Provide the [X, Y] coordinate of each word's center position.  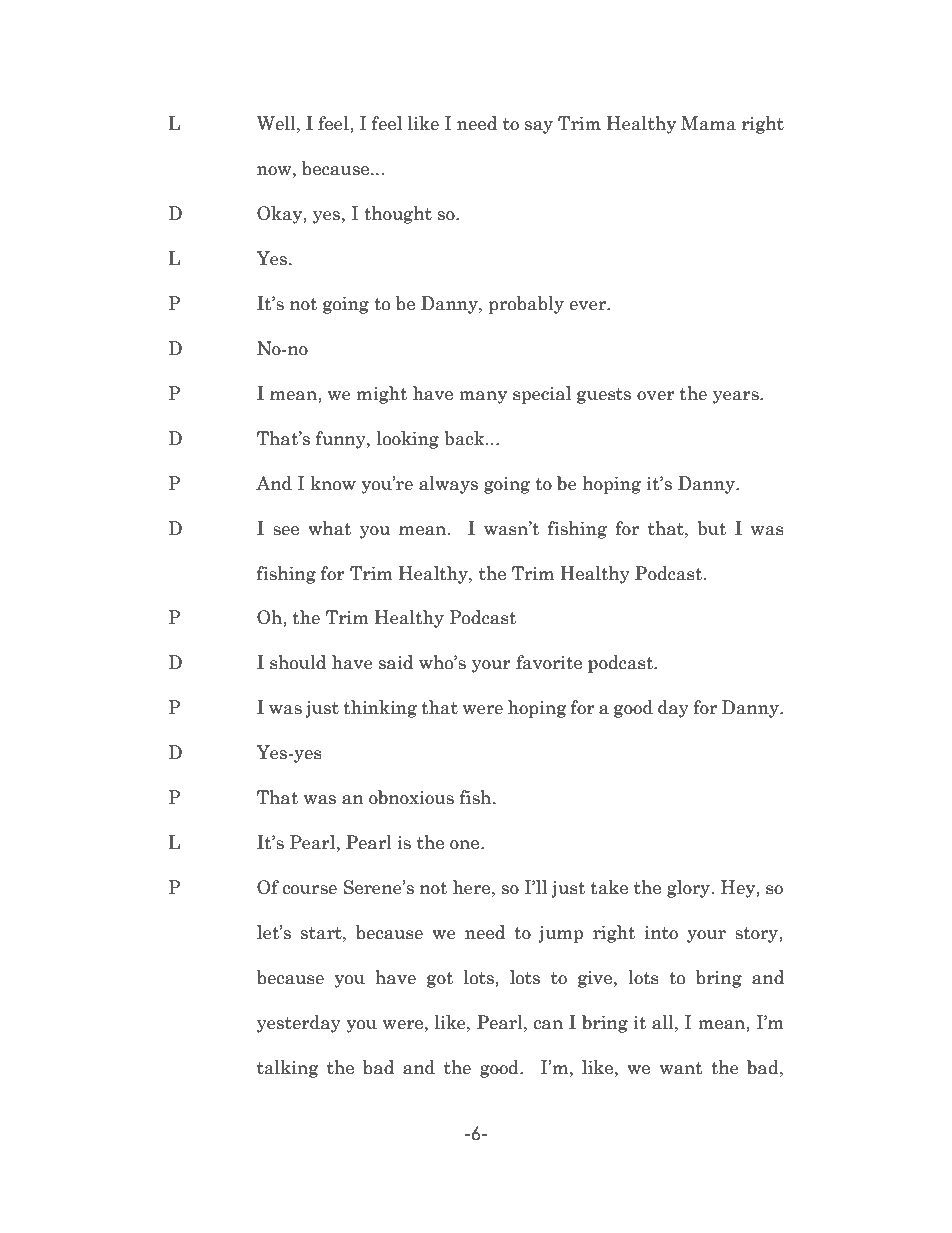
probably [526, 305]
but [711, 528]
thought [398, 215]
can [548, 1025]
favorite [549, 662]
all [664, 1022]
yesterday [299, 1024]
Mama [708, 123]
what [329, 528]
